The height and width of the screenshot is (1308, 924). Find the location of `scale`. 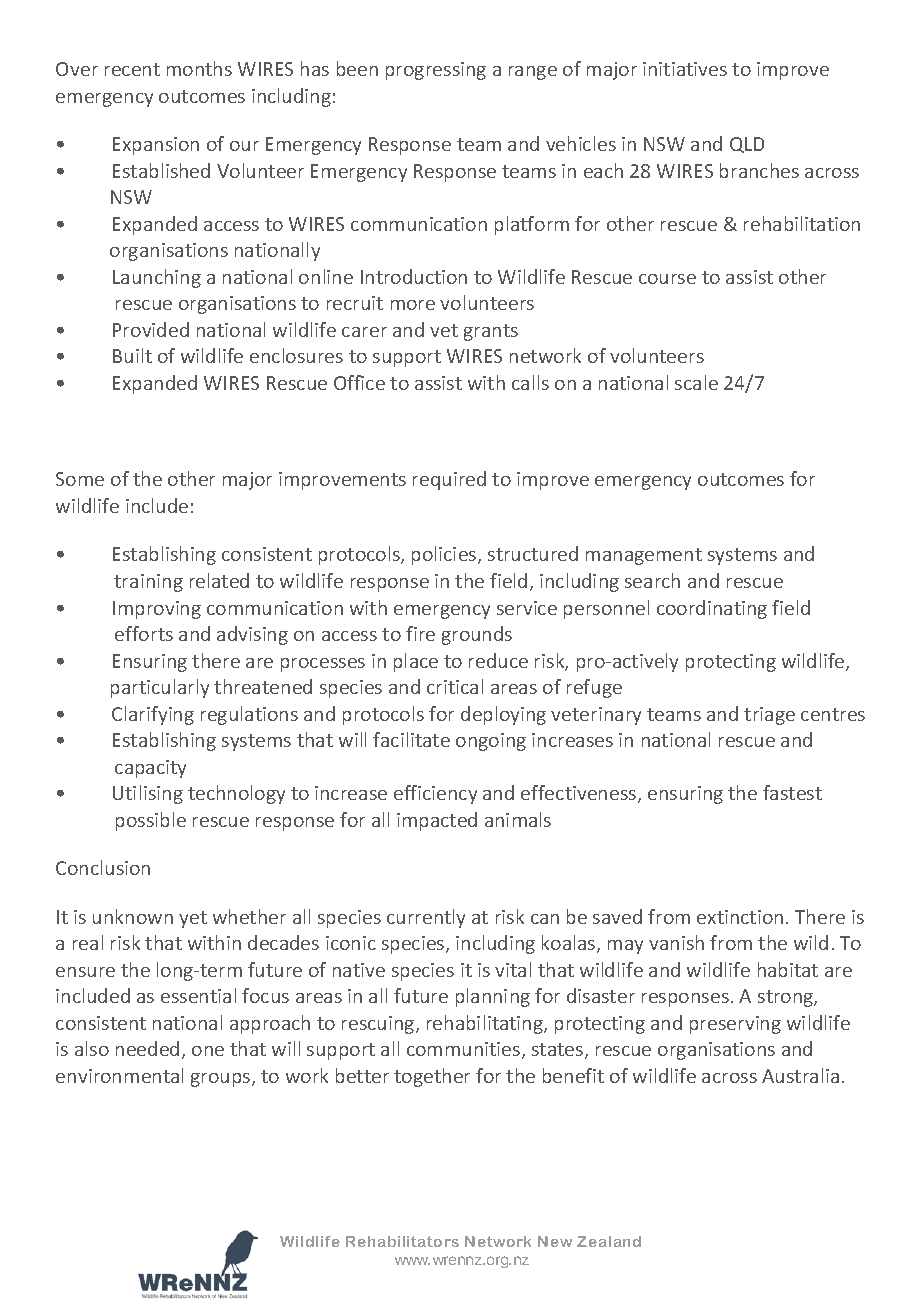

scale is located at coordinates (696, 382).
